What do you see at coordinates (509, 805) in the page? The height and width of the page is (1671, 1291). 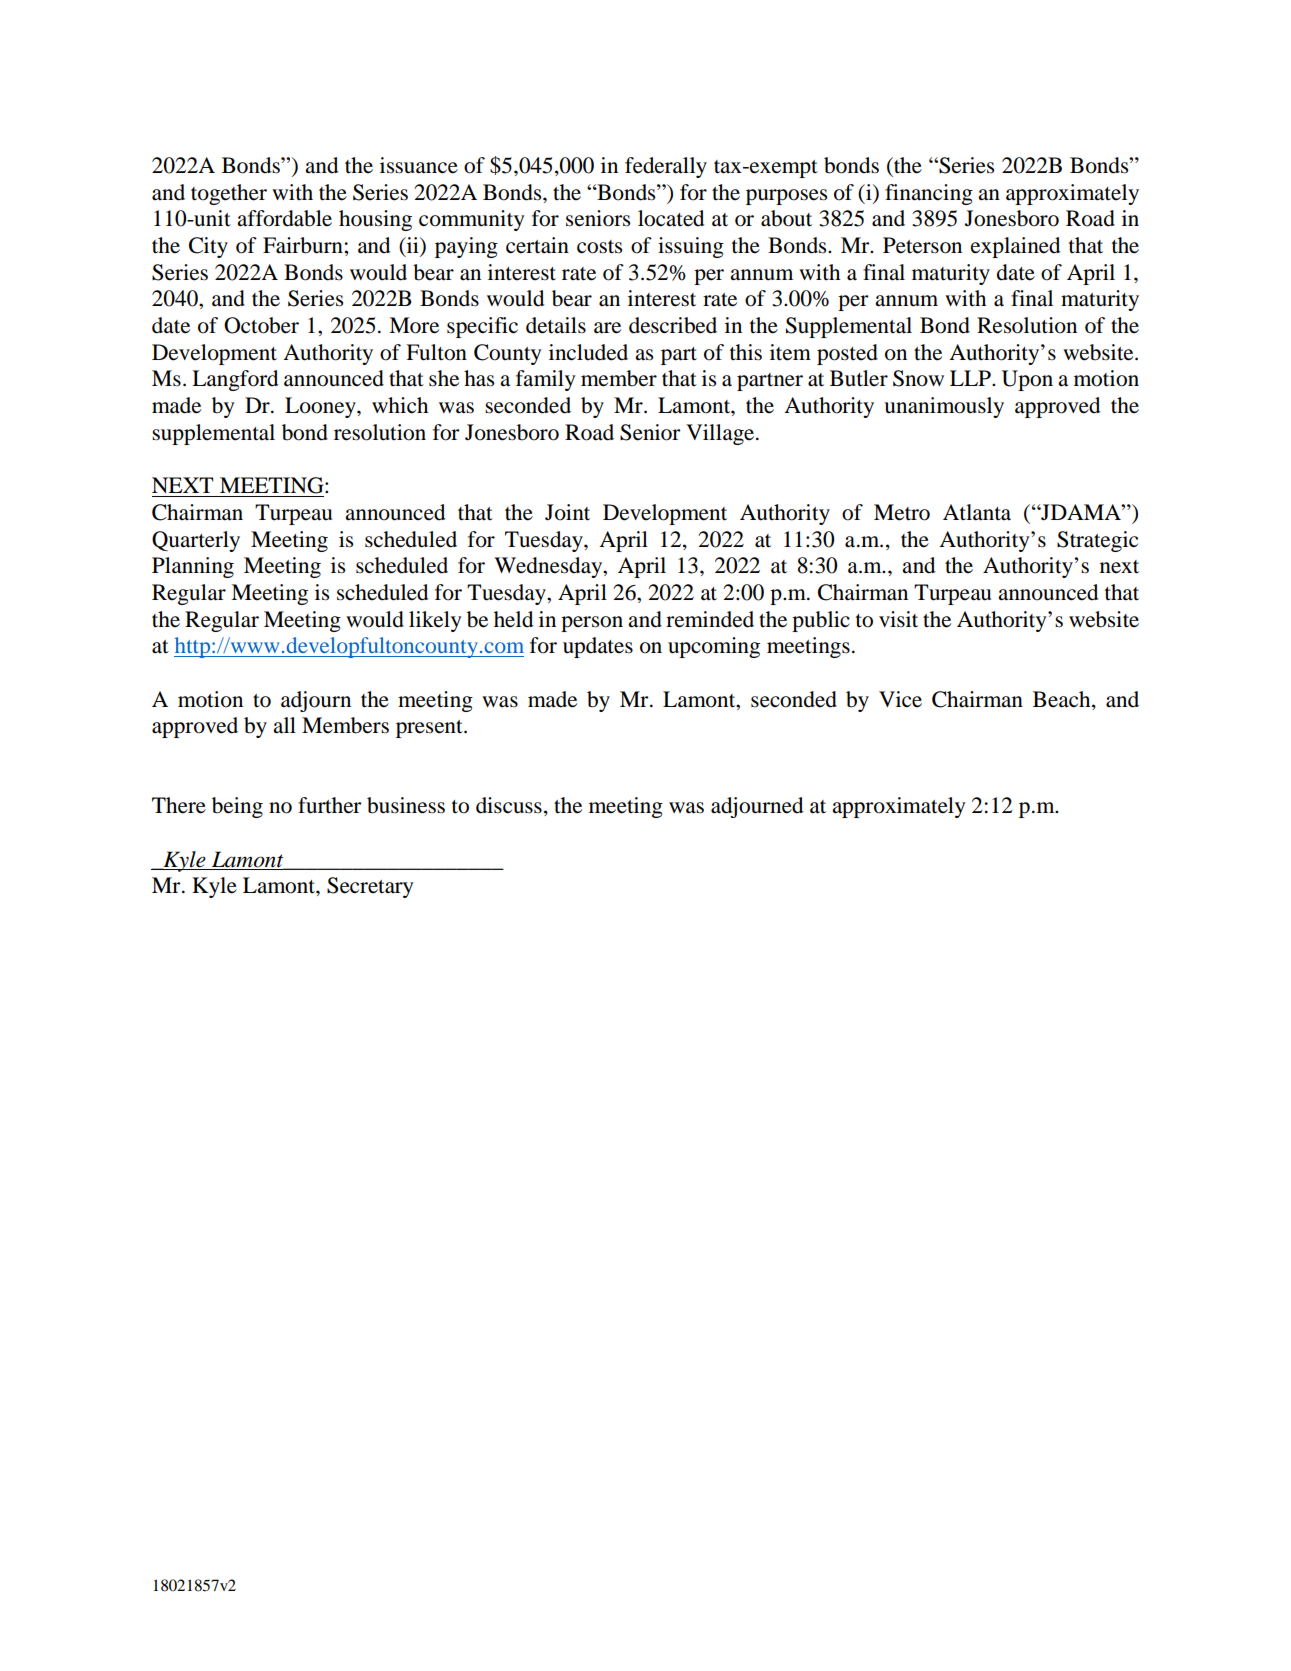 I see `discuss` at bounding box center [509, 805].
